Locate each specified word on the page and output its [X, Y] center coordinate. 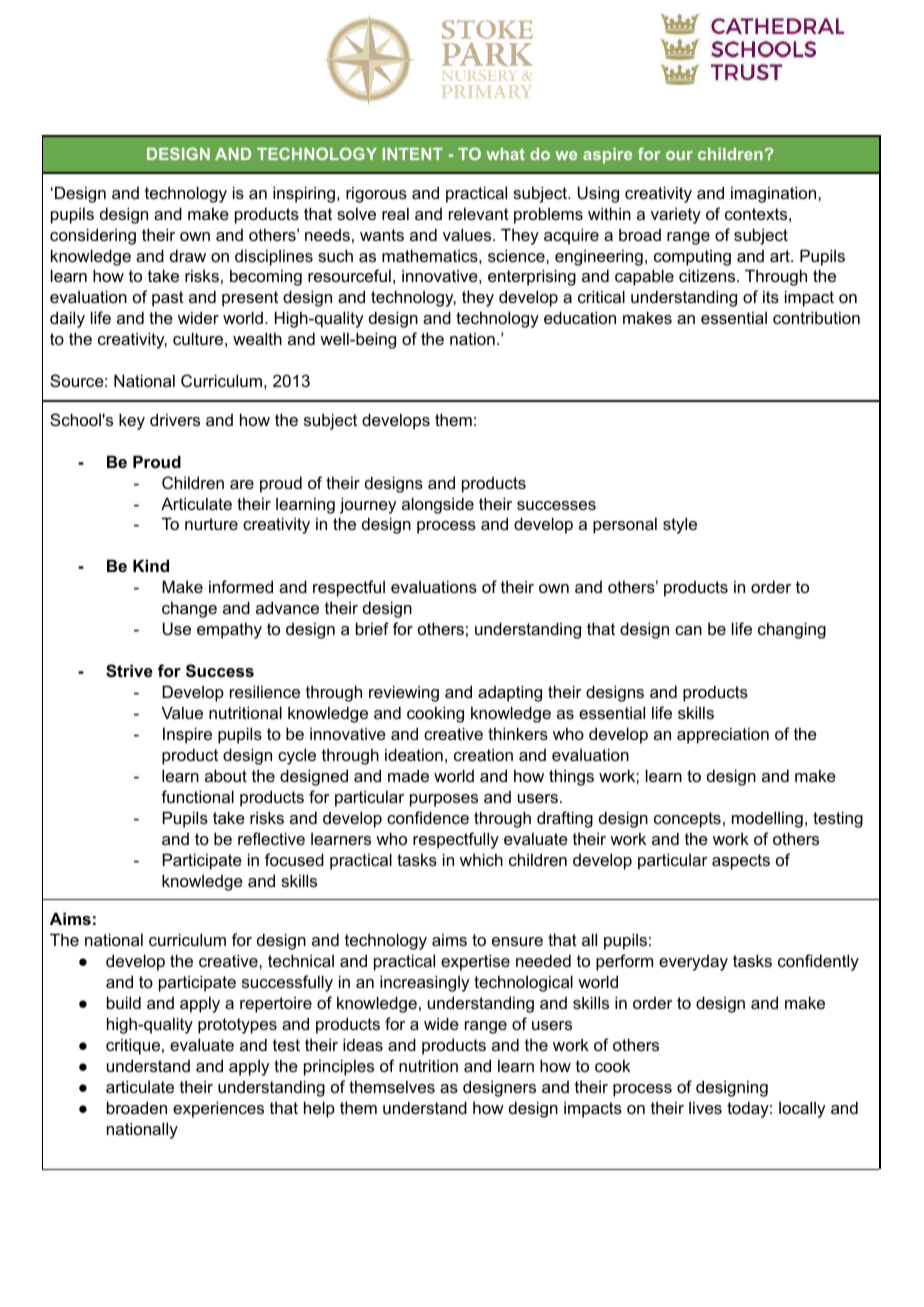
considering [93, 236]
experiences [218, 1109]
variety [676, 215]
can [688, 630]
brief [372, 628]
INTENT [413, 154]
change [189, 609]
